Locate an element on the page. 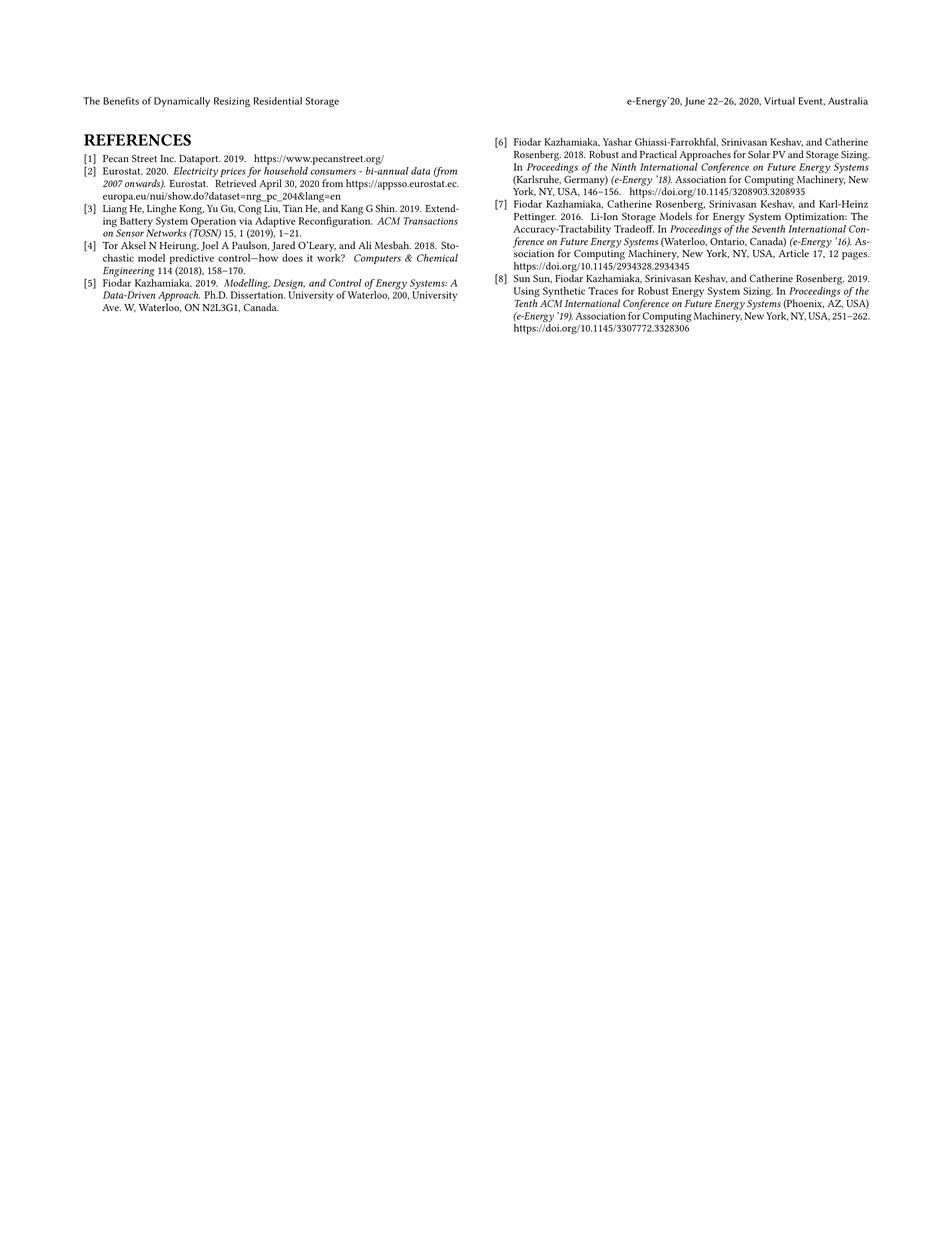 The width and height of the document is (952, 1233). Residential is located at coordinates (278, 101).
